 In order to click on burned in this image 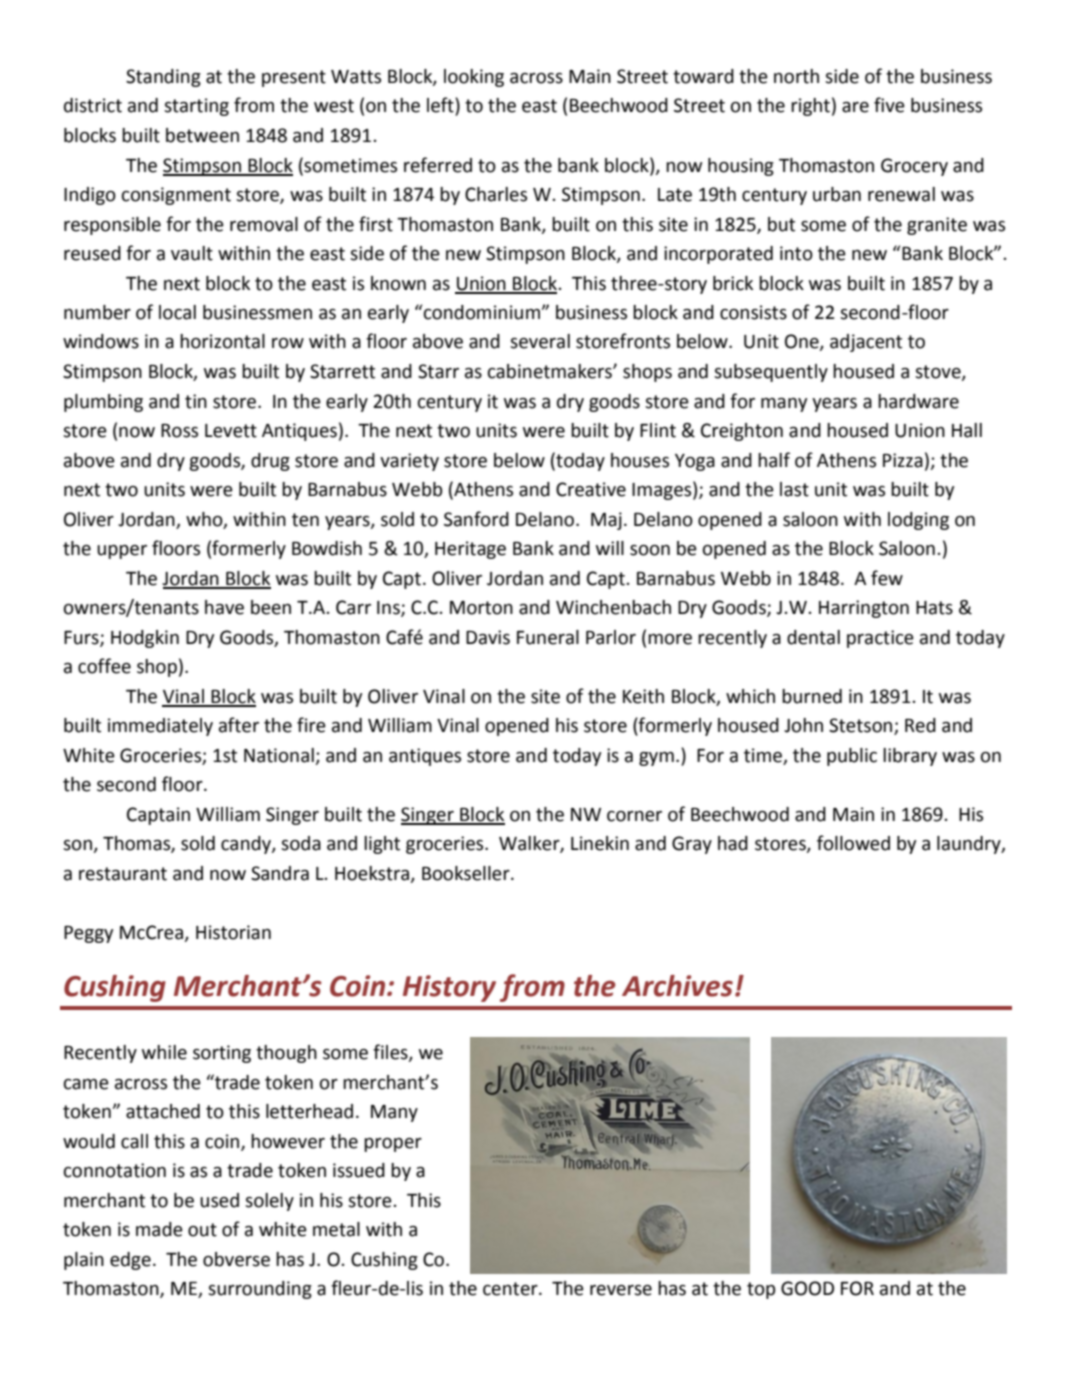, I will do `click(812, 696)`.
